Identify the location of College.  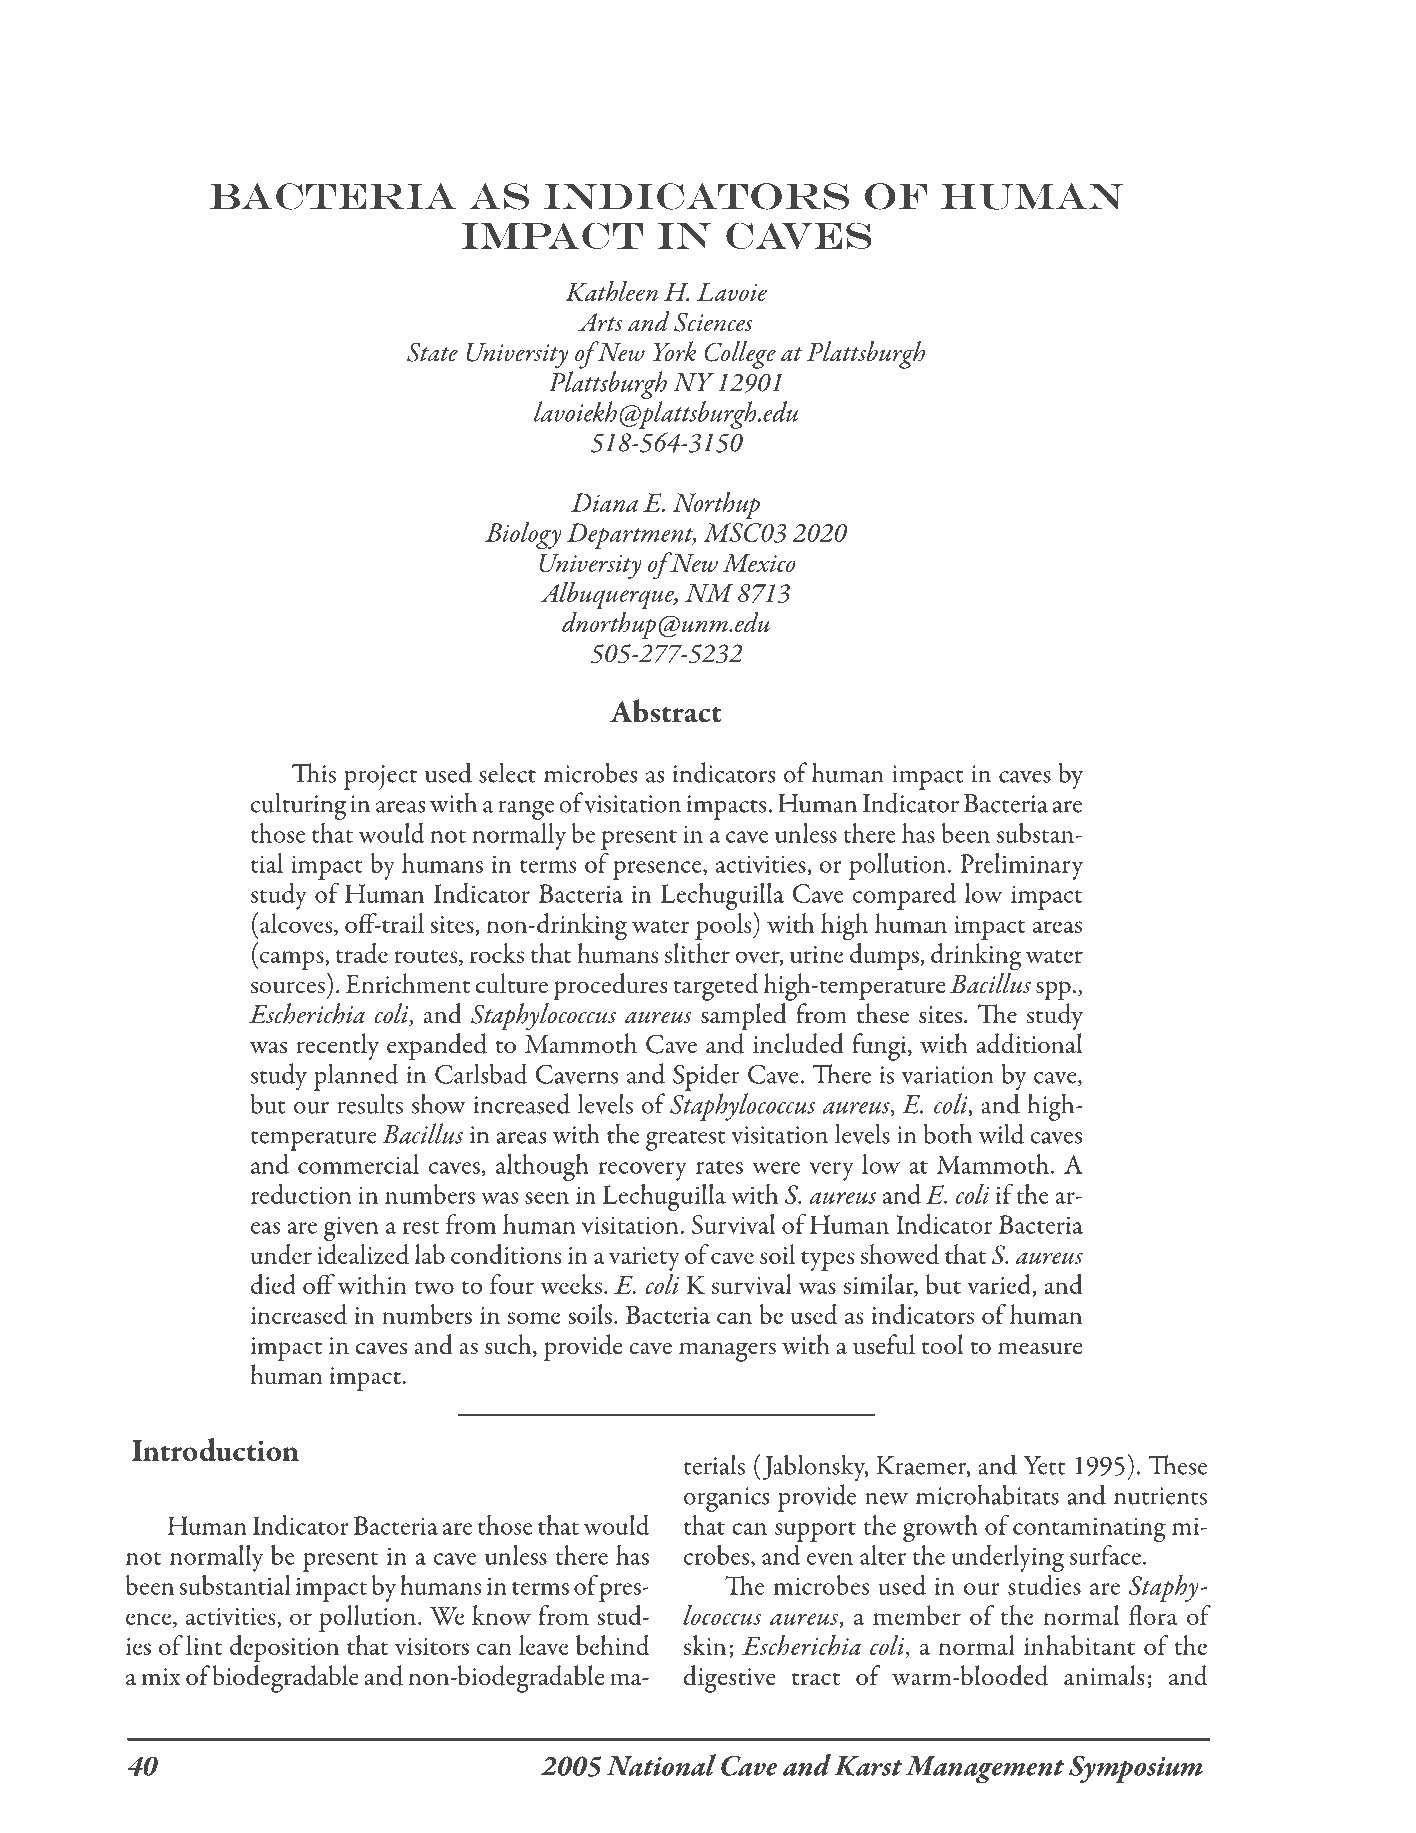
(740, 355).
